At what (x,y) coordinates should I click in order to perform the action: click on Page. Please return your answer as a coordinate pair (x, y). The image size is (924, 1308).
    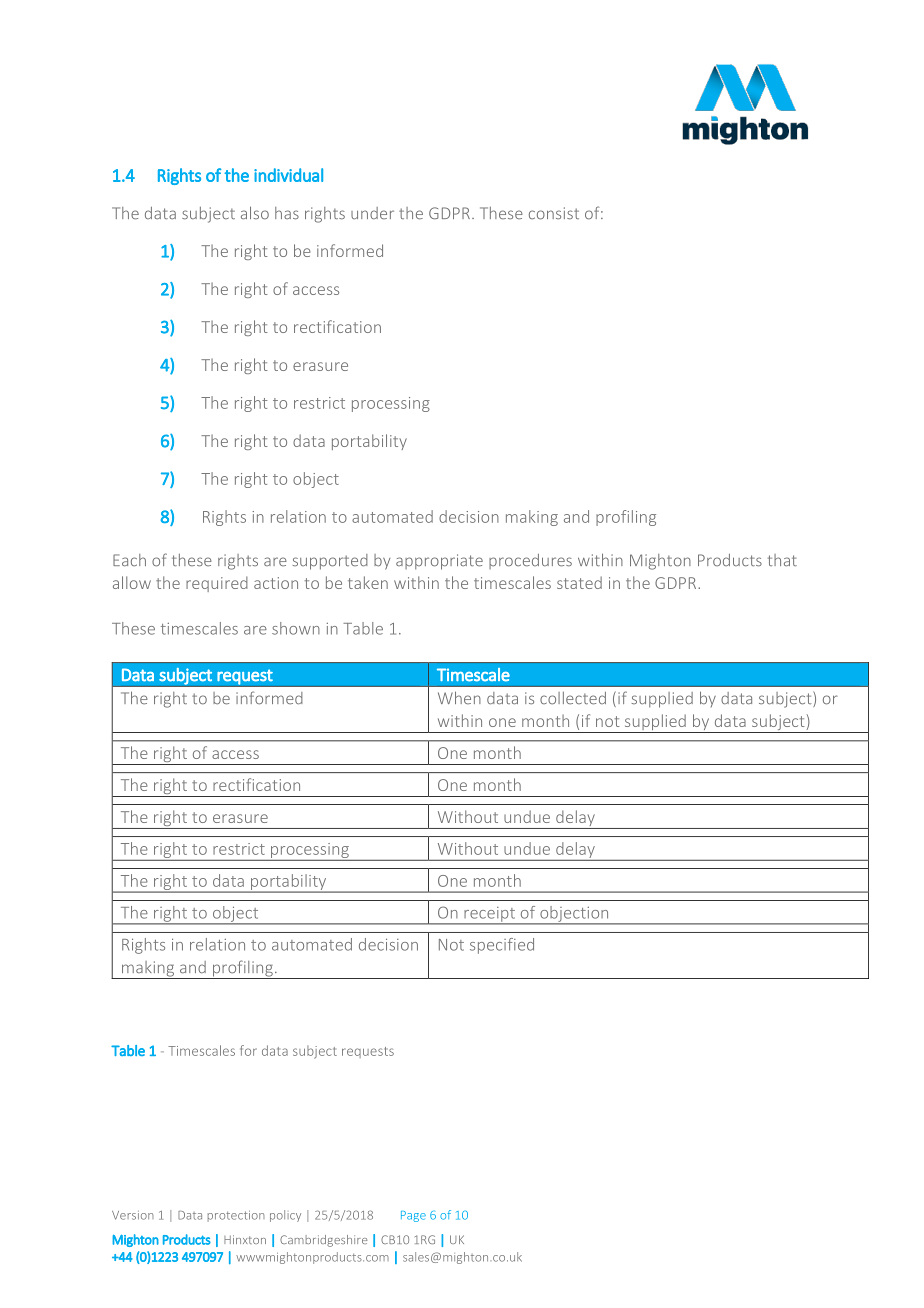
    Looking at the image, I should click on (413, 1216).
